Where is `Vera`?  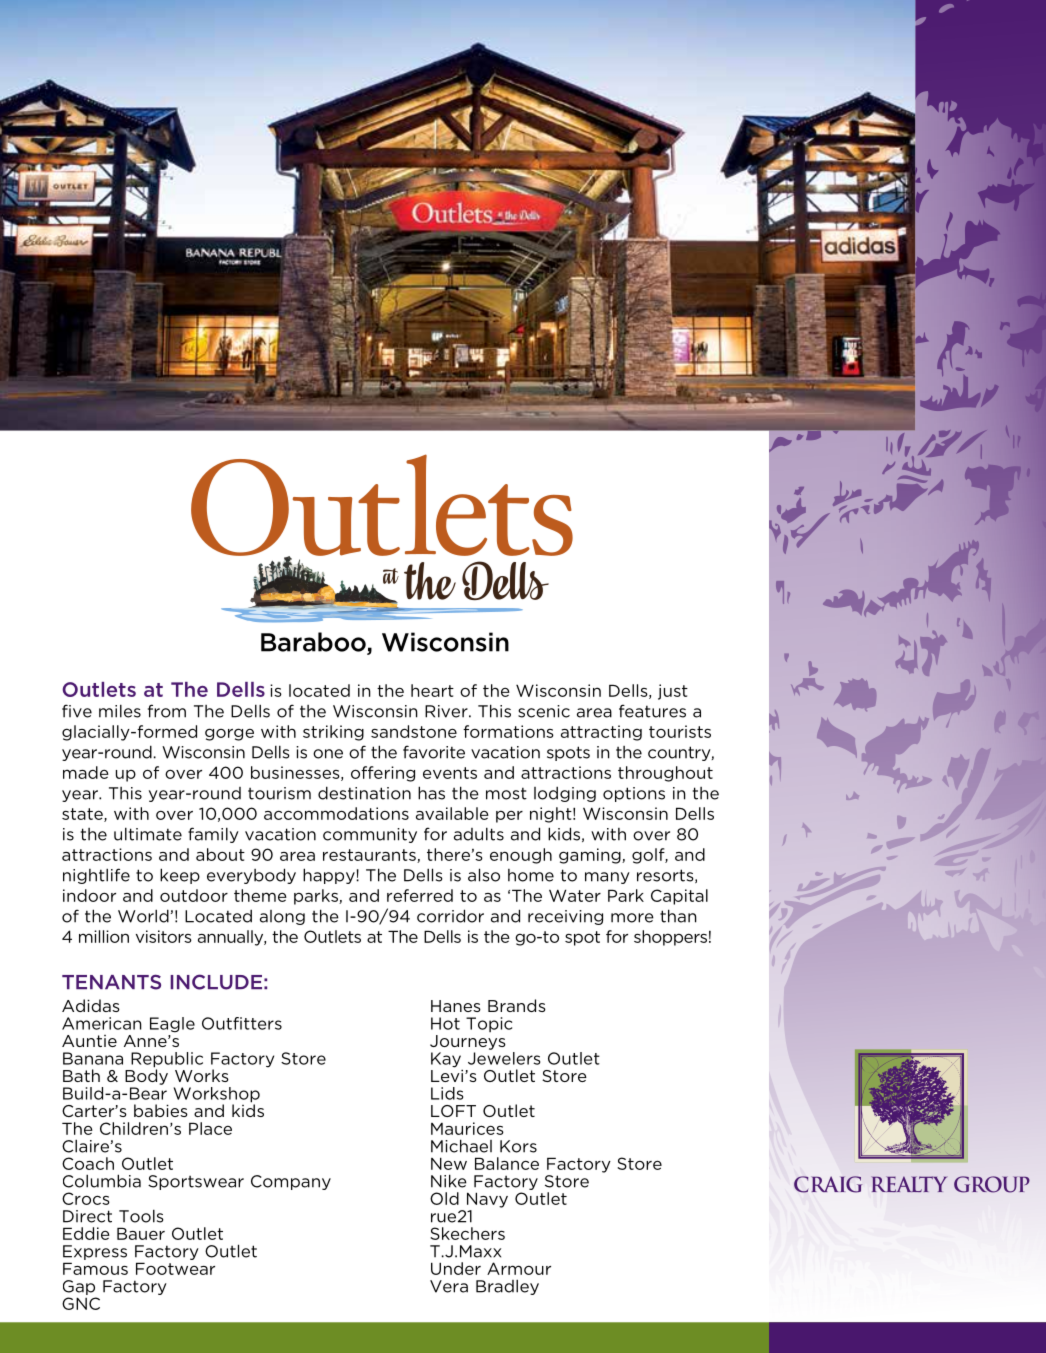
Vera is located at coordinates (449, 1286).
